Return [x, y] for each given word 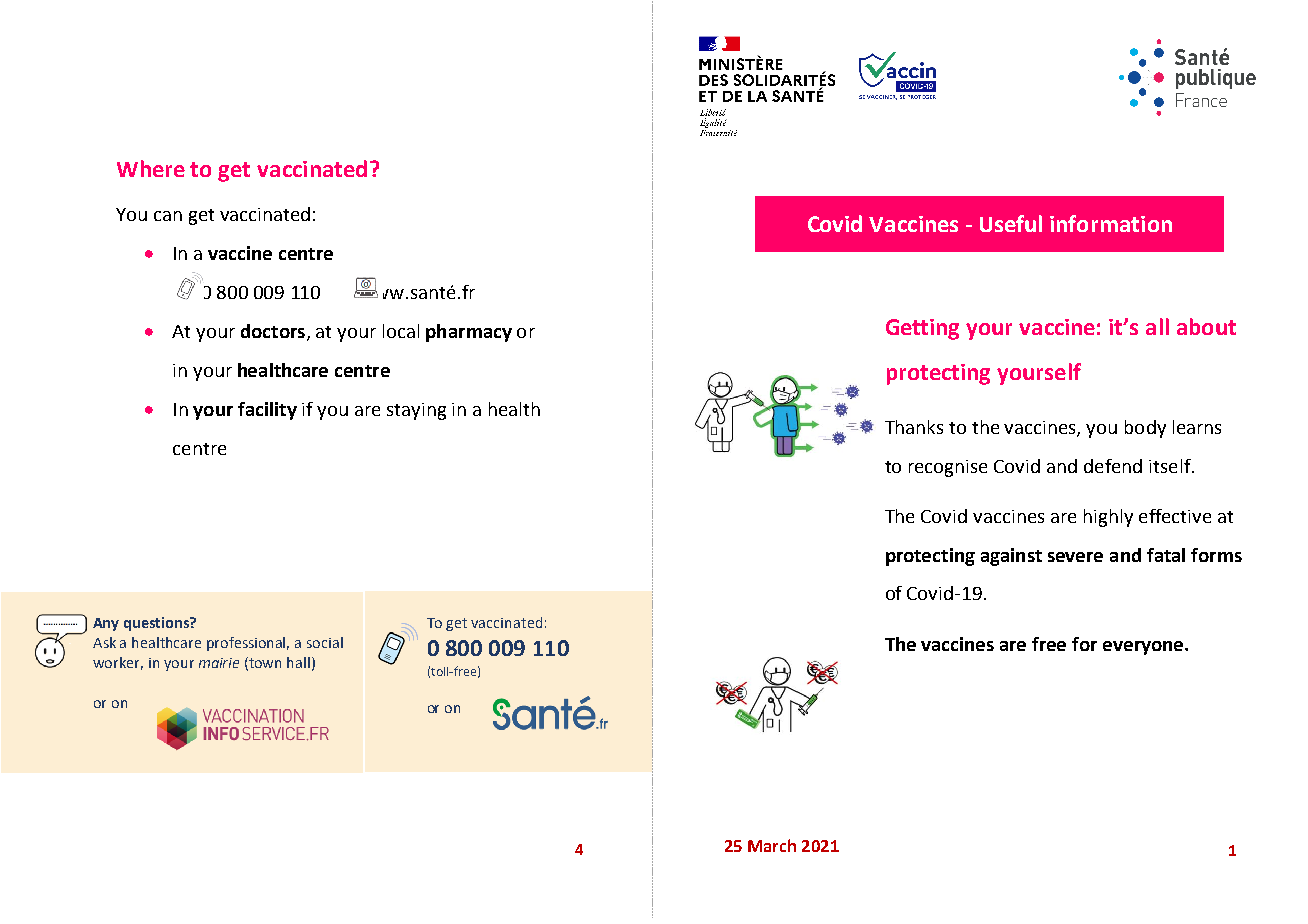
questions [157, 624]
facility [267, 411]
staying [416, 411]
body [1145, 429]
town [264, 663]
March [772, 845]
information [1111, 223]
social [325, 642]
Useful [1011, 223]
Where [151, 168]
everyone [1144, 648]
